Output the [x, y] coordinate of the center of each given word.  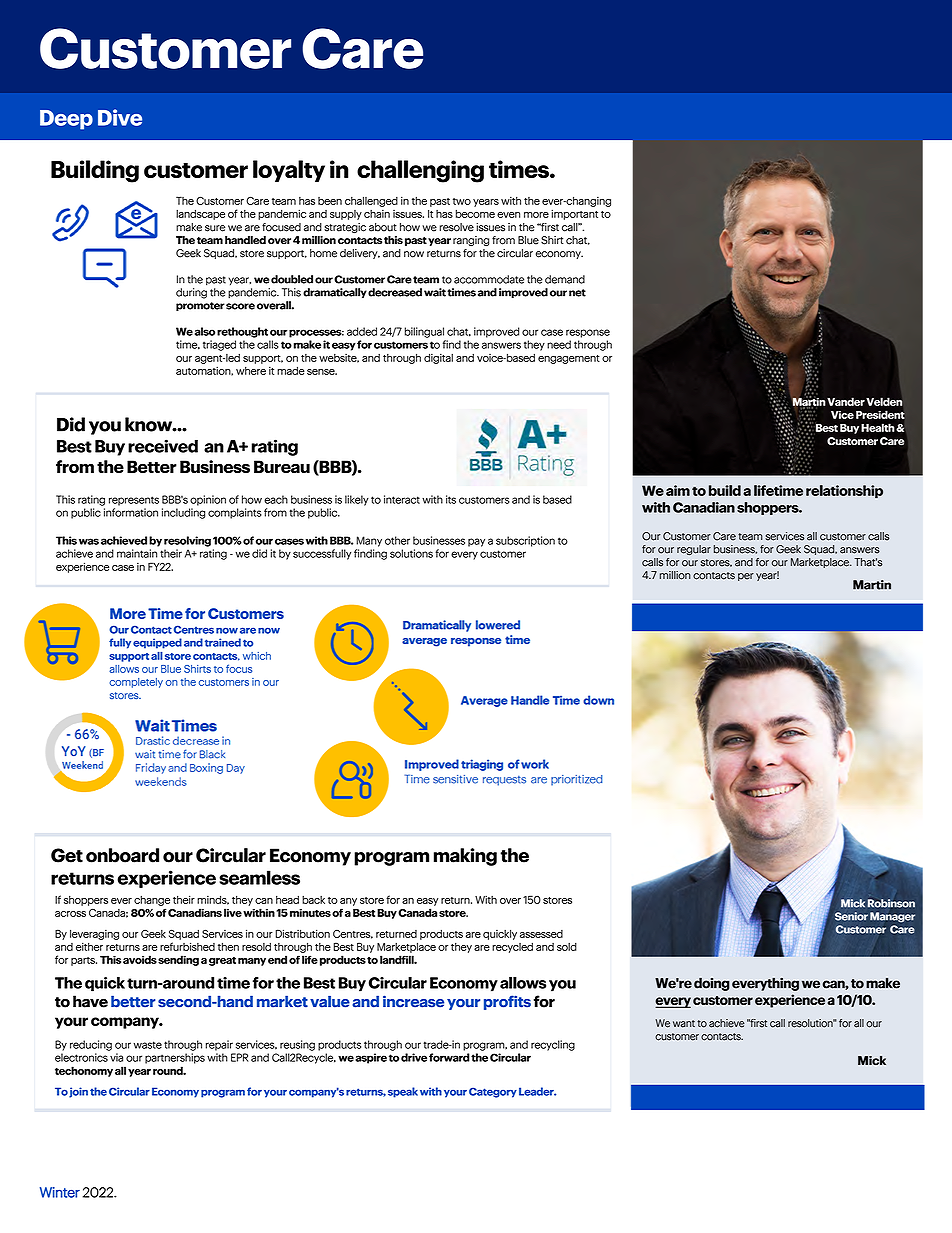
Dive [120, 117]
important [574, 214]
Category [493, 1092]
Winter [60, 1192]
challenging [420, 171]
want [684, 1024]
